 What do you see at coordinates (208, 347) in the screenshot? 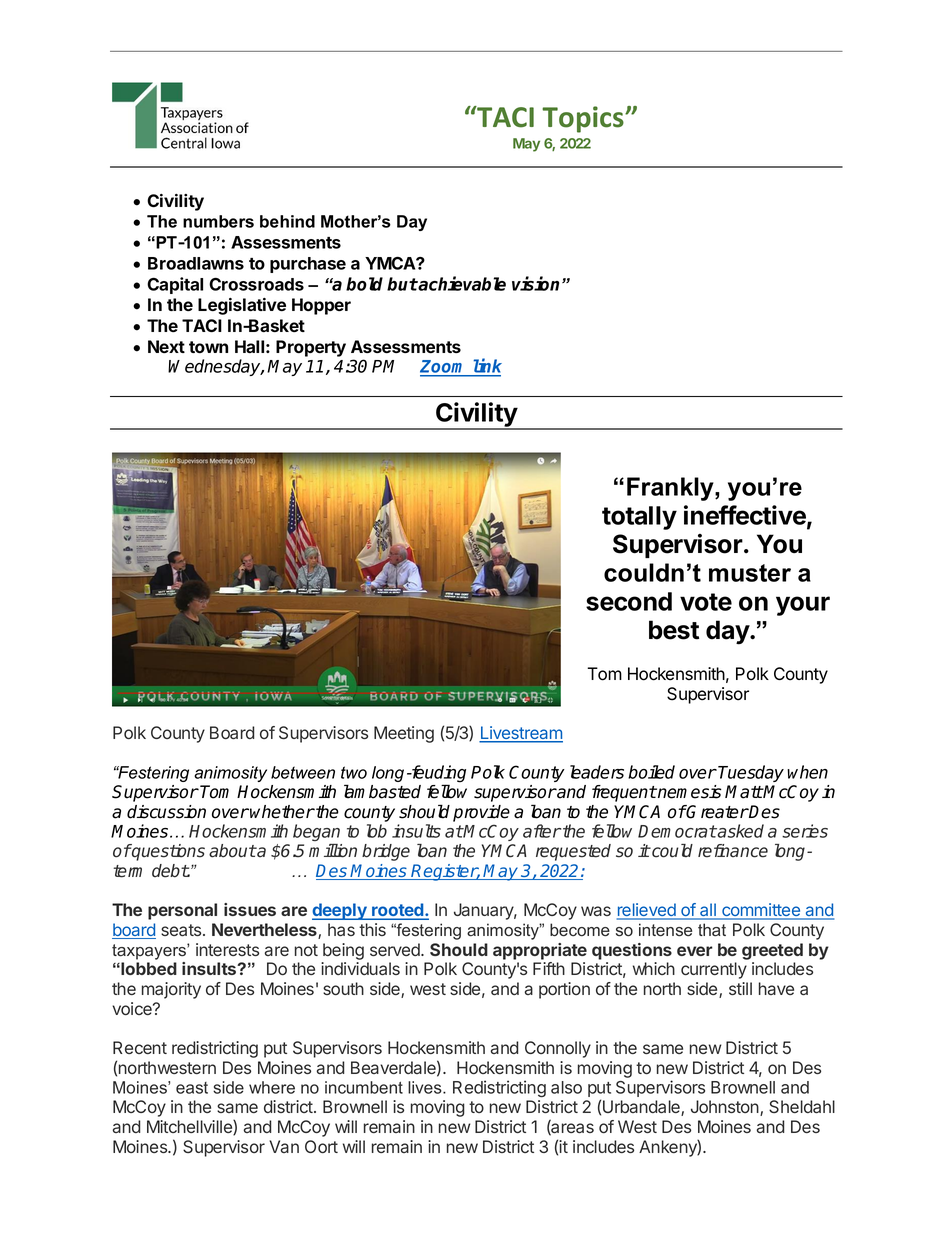
I see `town` at bounding box center [208, 347].
